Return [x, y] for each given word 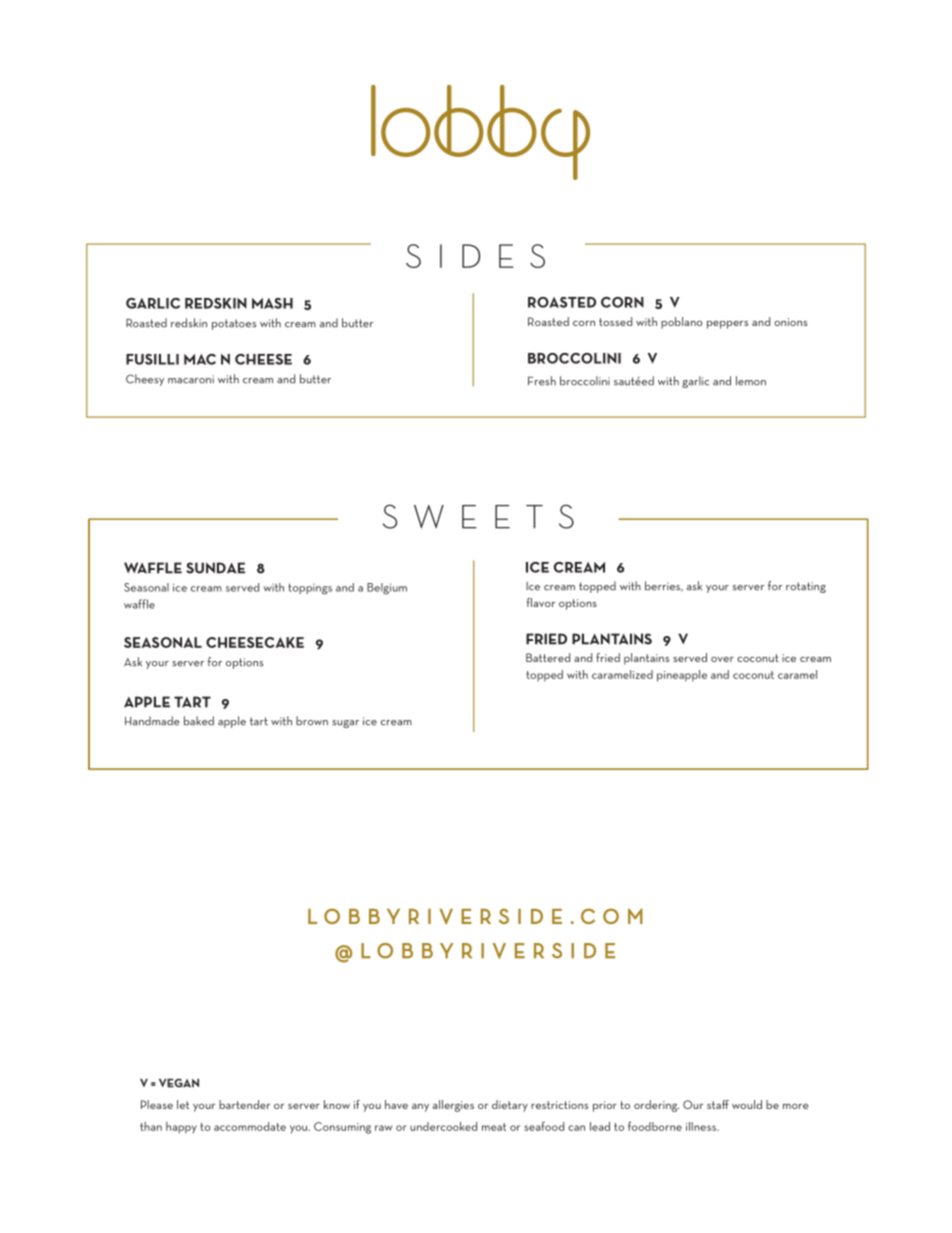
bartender [244, 1104]
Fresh [542, 381]
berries [664, 586]
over [722, 659]
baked [199, 721]
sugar [345, 724]
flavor [541, 602]
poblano [682, 323]
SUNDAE [215, 568]
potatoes [234, 324]
